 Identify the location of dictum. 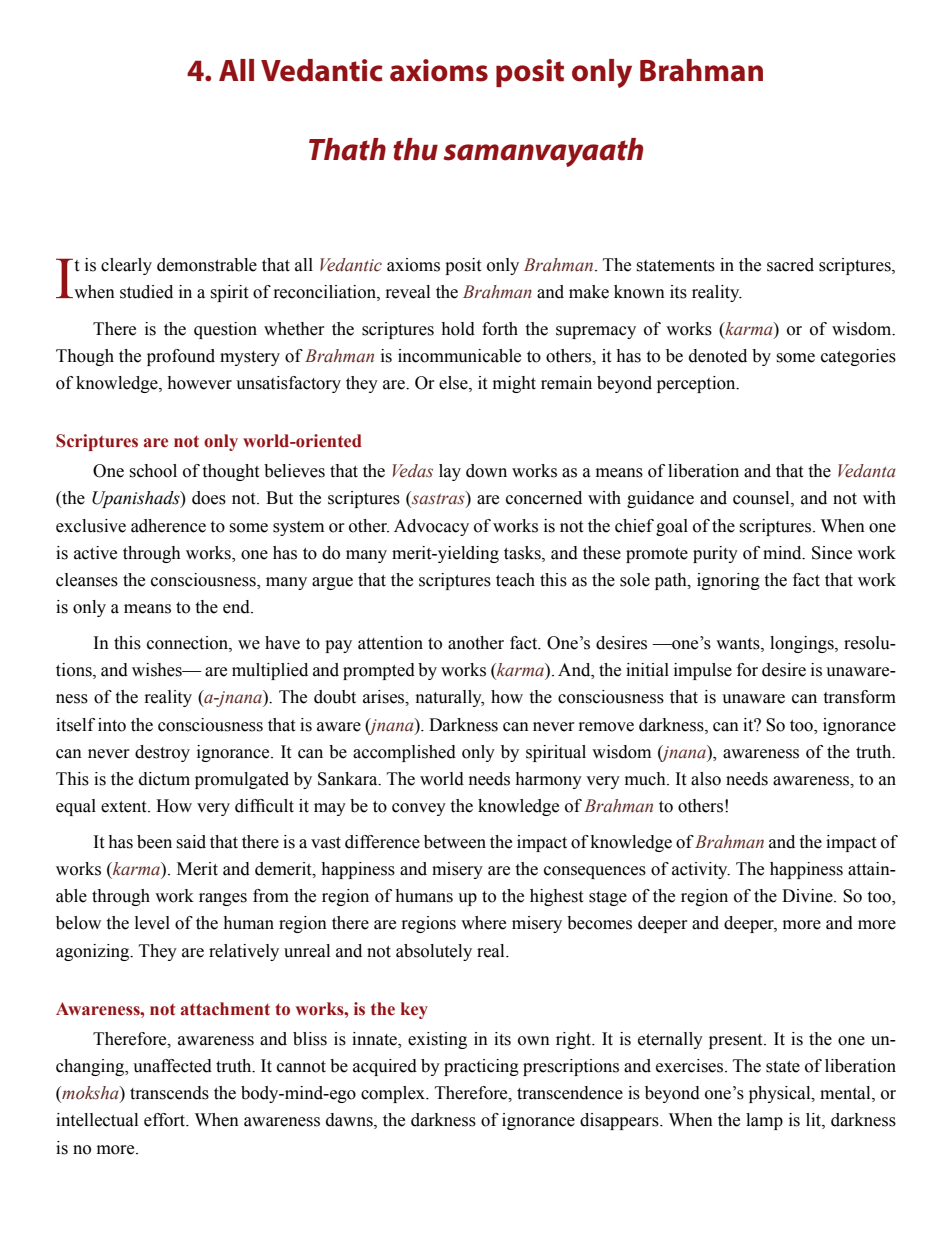
(164, 779).
